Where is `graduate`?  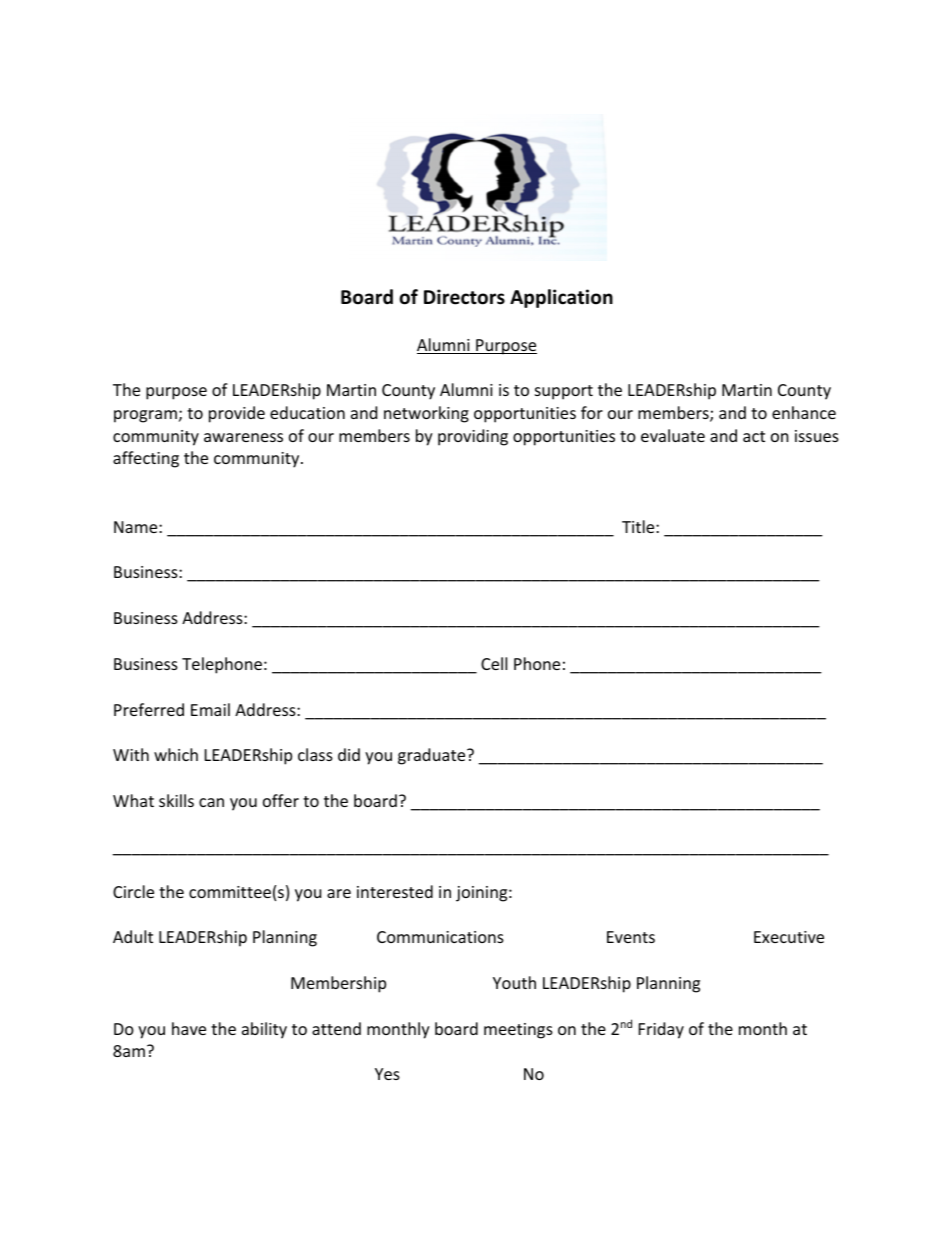 graduate is located at coordinates (433, 756).
